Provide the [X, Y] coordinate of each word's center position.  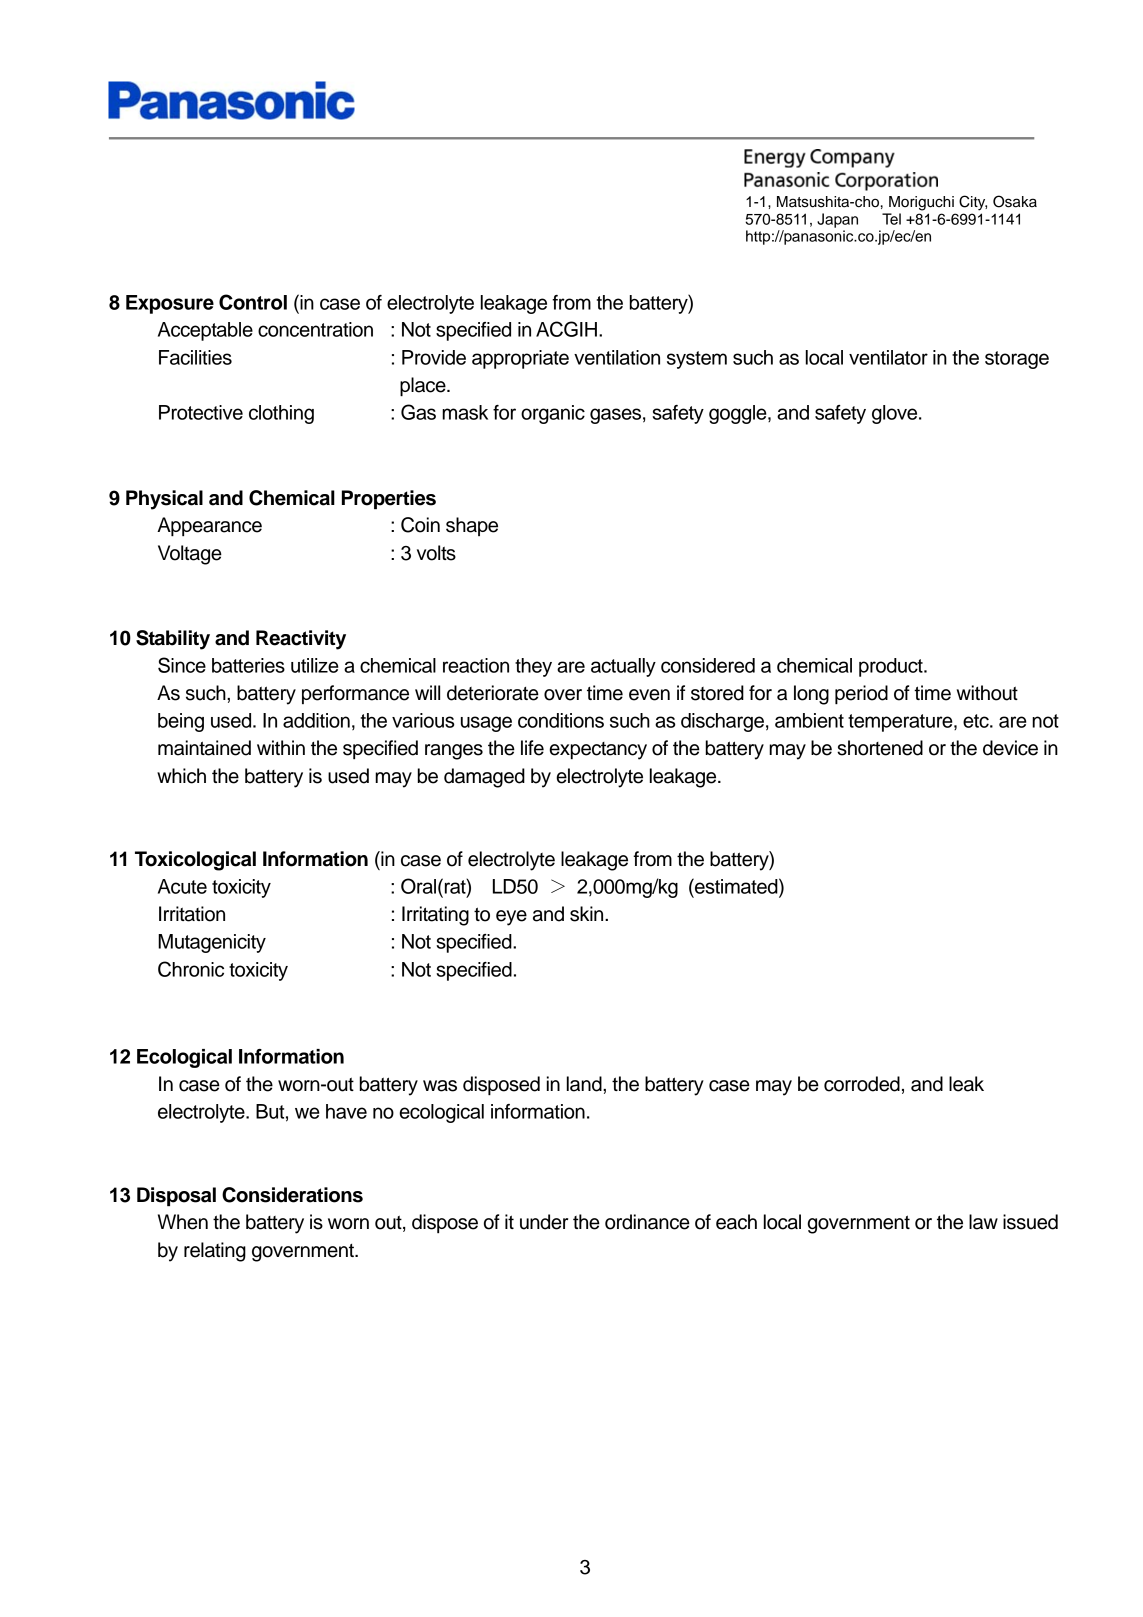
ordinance [647, 1222]
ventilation [617, 357]
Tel [891, 219]
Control [253, 302]
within [281, 747]
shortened [880, 748]
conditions [561, 720]
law [983, 1222]
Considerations [292, 1195]
